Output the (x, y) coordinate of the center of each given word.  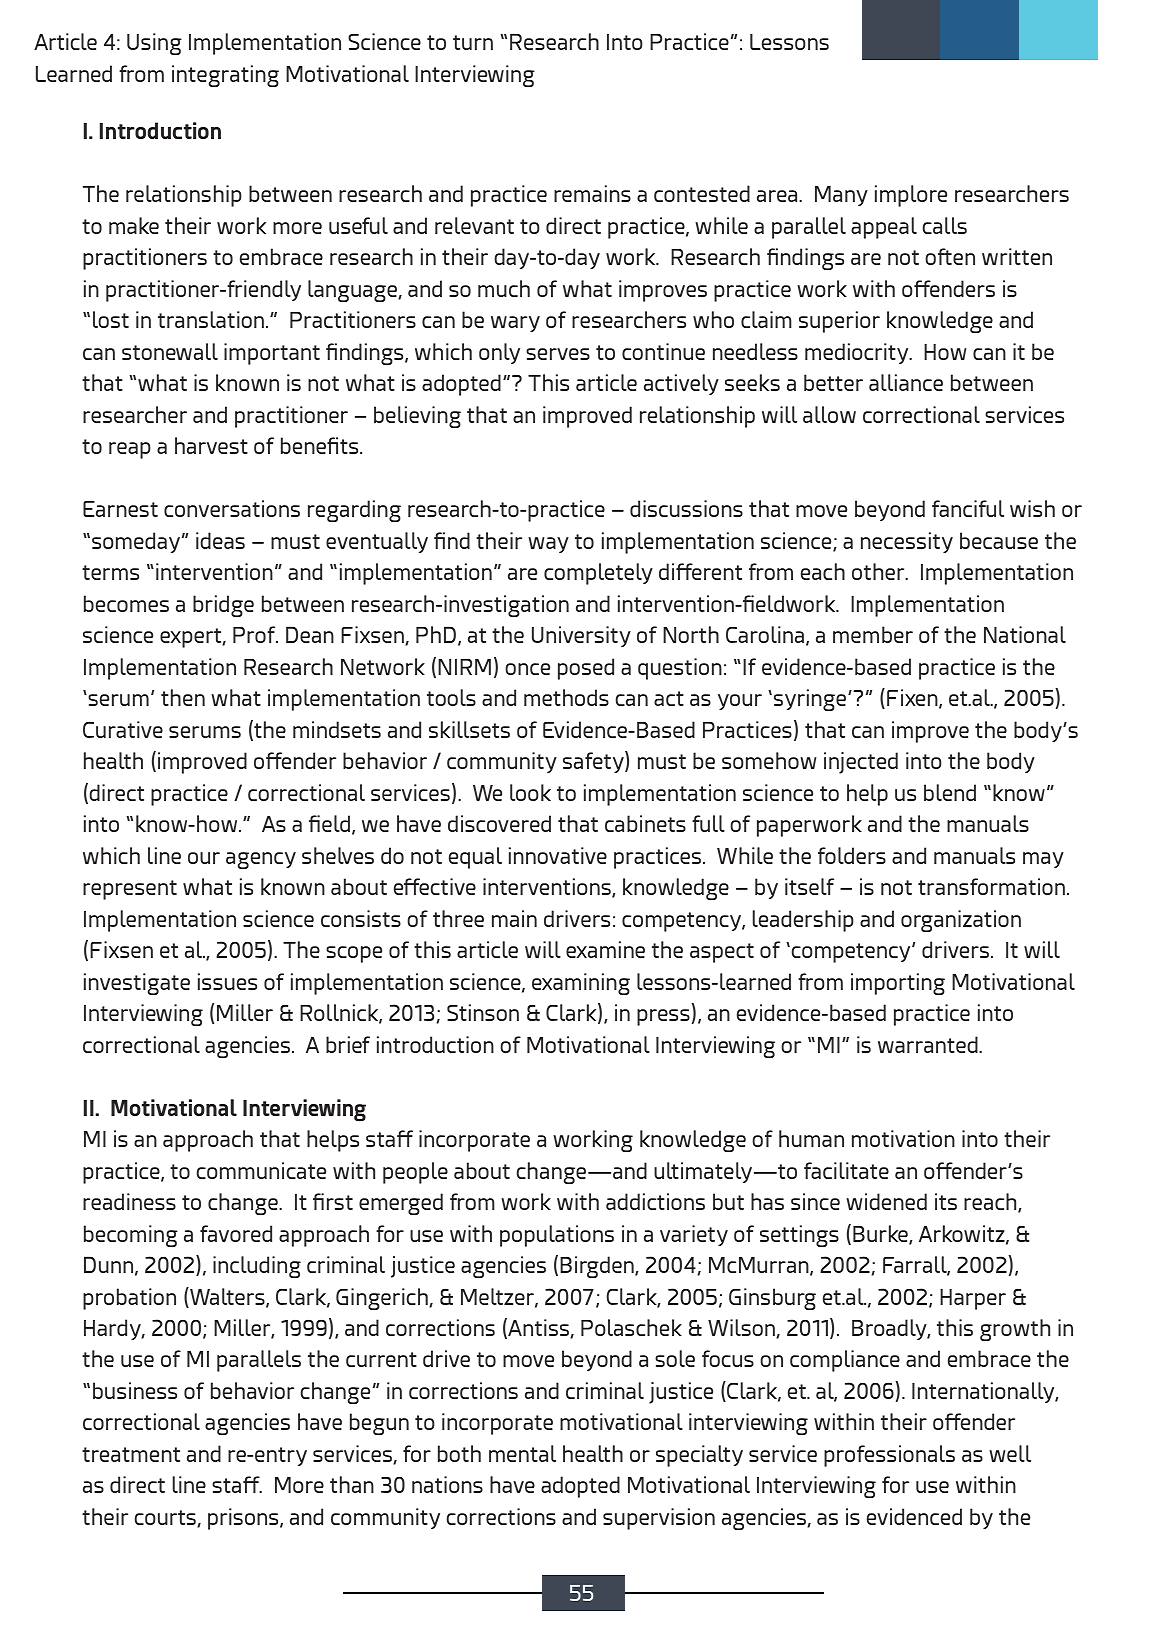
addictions (655, 1201)
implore (911, 196)
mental (522, 1453)
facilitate (846, 1170)
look (530, 792)
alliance (906, 382)
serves (558, 354)
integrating (225, 76)
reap (130, 450)
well (1010, 1453)
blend (950, 792)
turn (473, 42)
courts (166, 1519)
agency (261, 860)
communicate (261, 1170)
